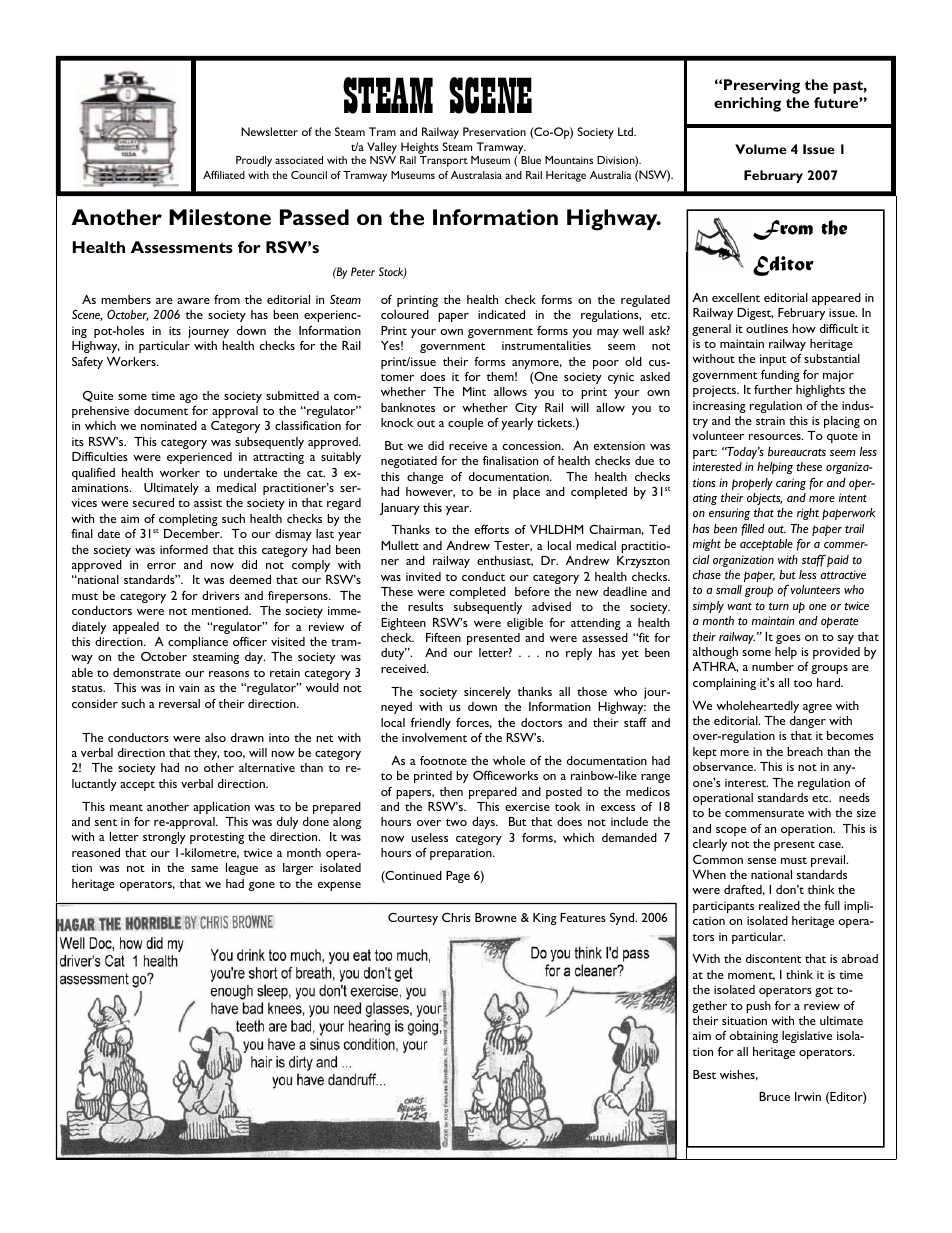 The image size is (952, 1233). What do you see at coordinates (262, 886) in the screenshot?
I see `gone` at bounding box center [262, 886].
